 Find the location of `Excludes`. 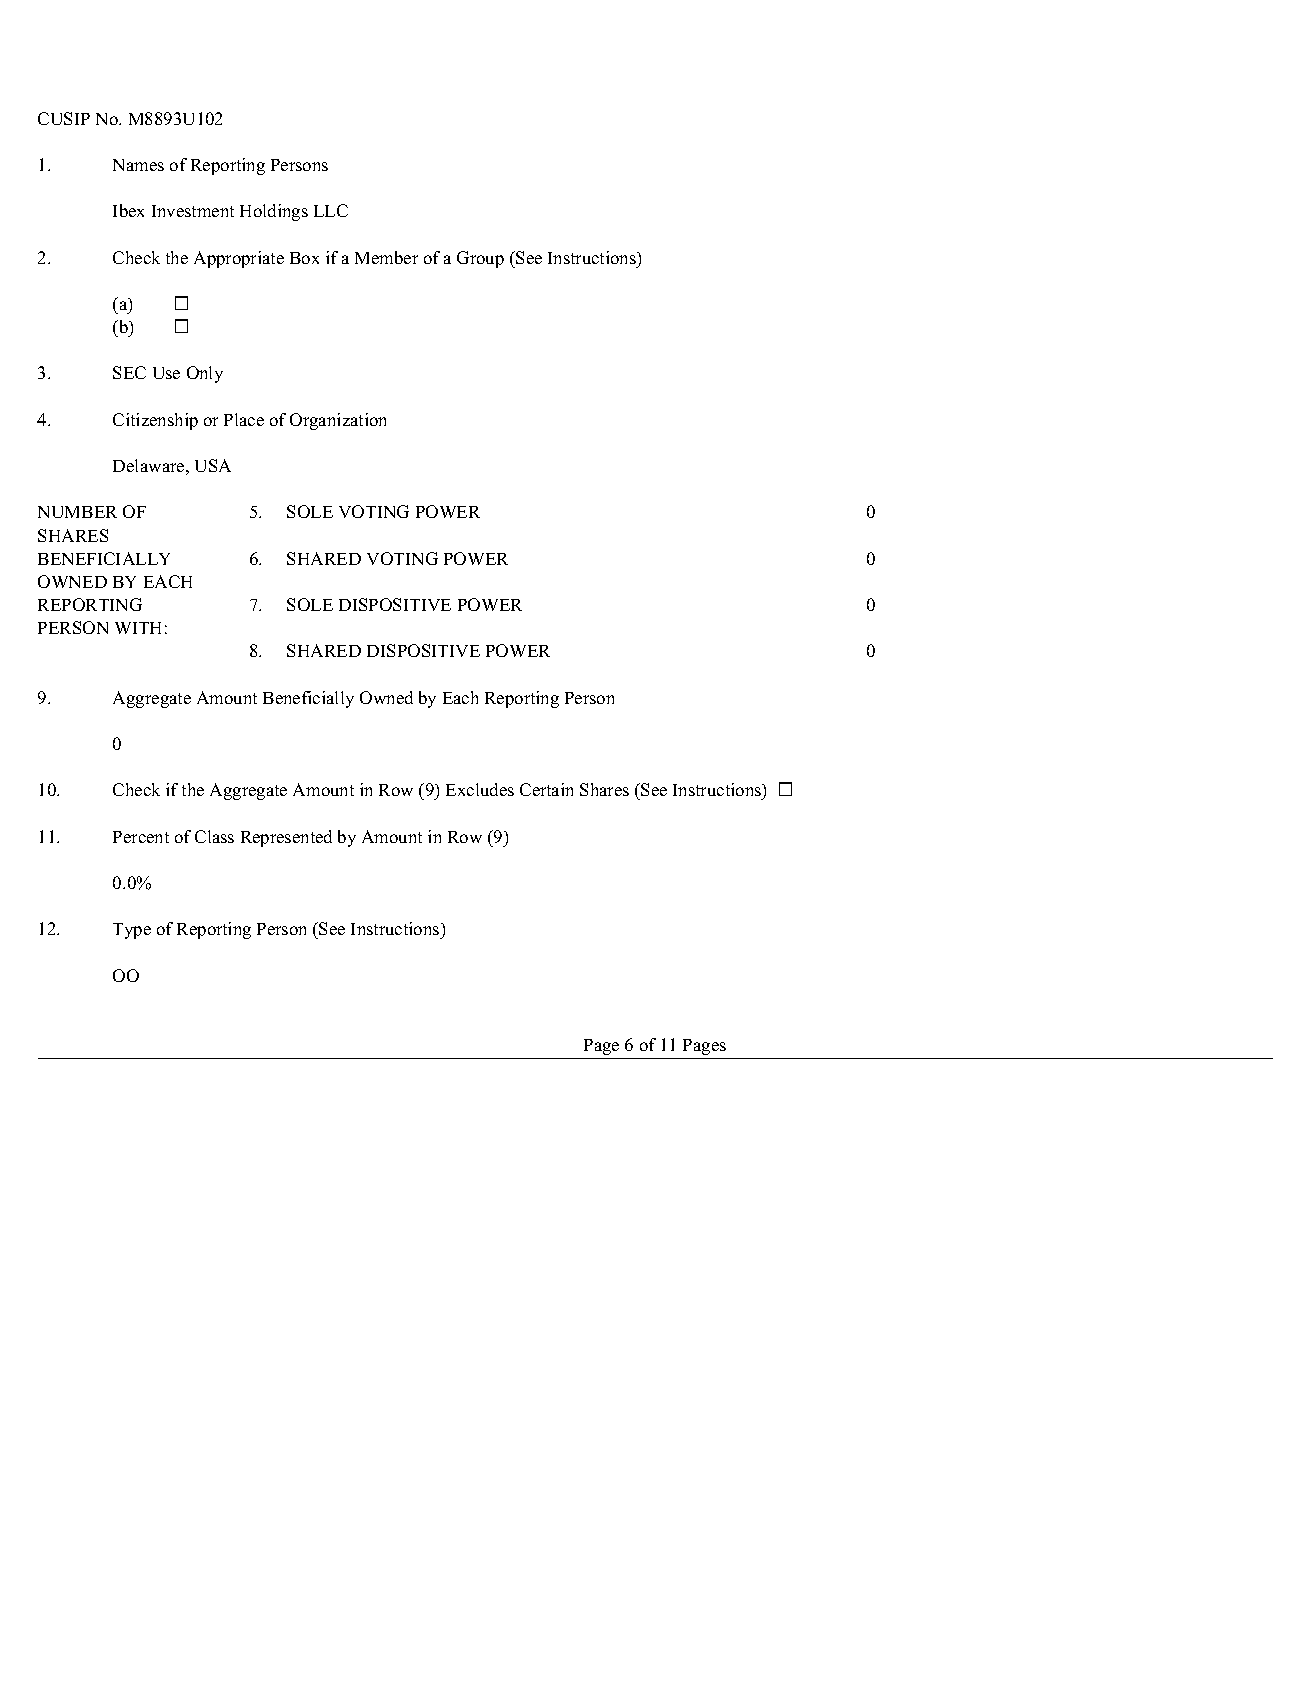

Excludes is located at coordinates (480, 789).
